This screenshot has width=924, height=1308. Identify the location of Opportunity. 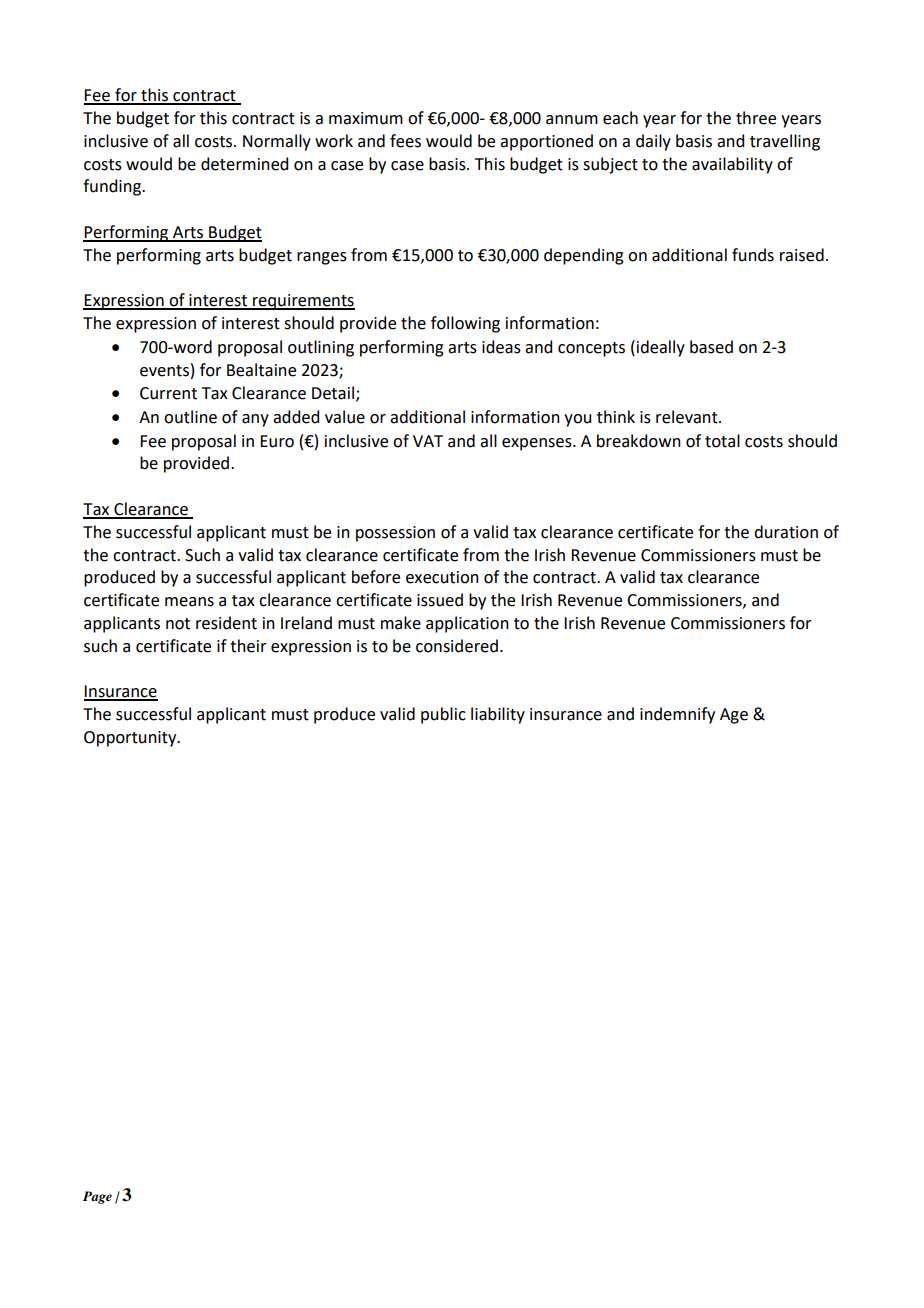
(131, 739).
